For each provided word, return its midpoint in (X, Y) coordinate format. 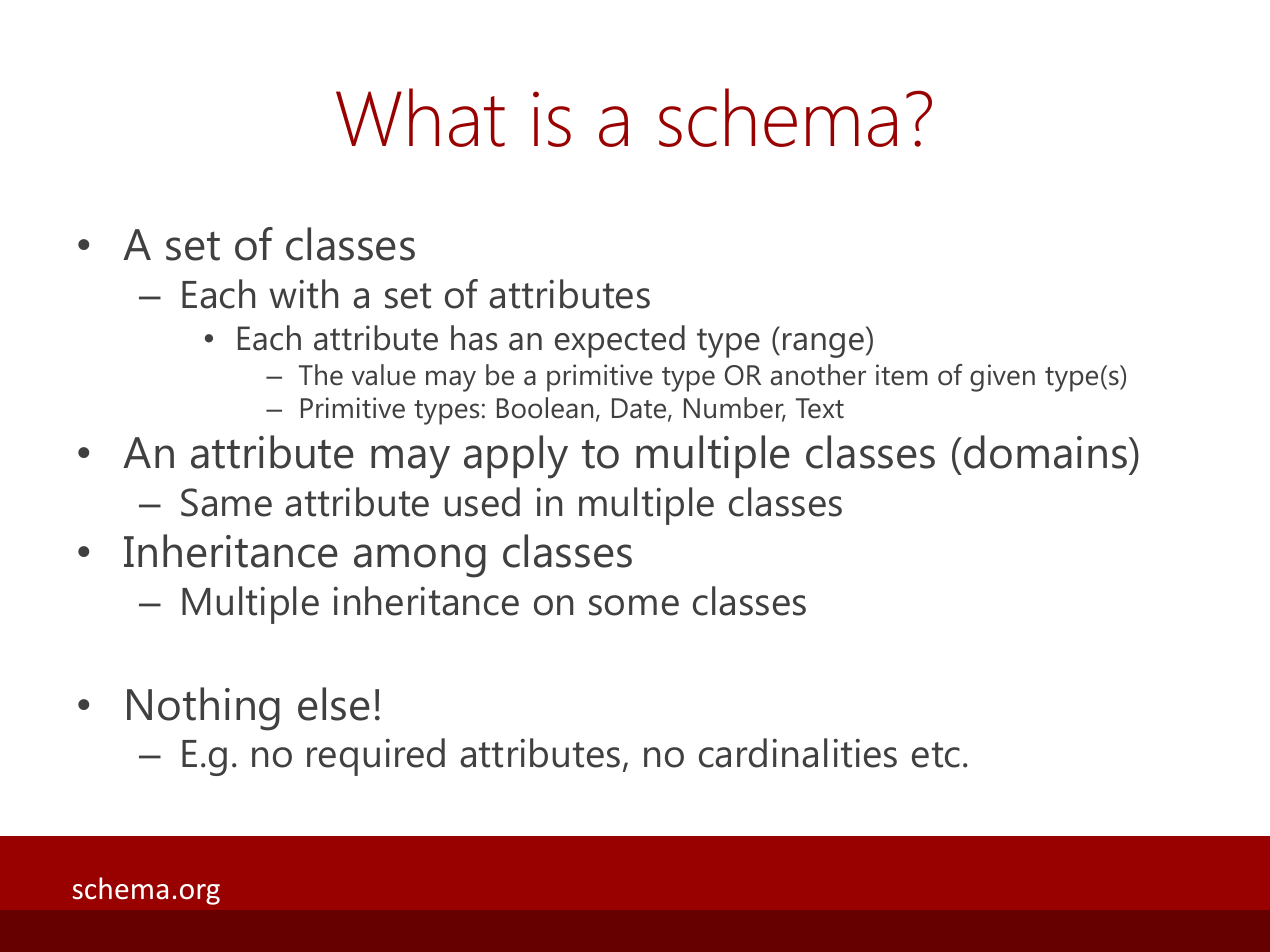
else (334, 704)
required (376, 757)
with (303, 294)
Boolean (545, 408)
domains (1047, 452)
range (823, 345)
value (384, 375)
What (420, 117)
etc (936, 755)
